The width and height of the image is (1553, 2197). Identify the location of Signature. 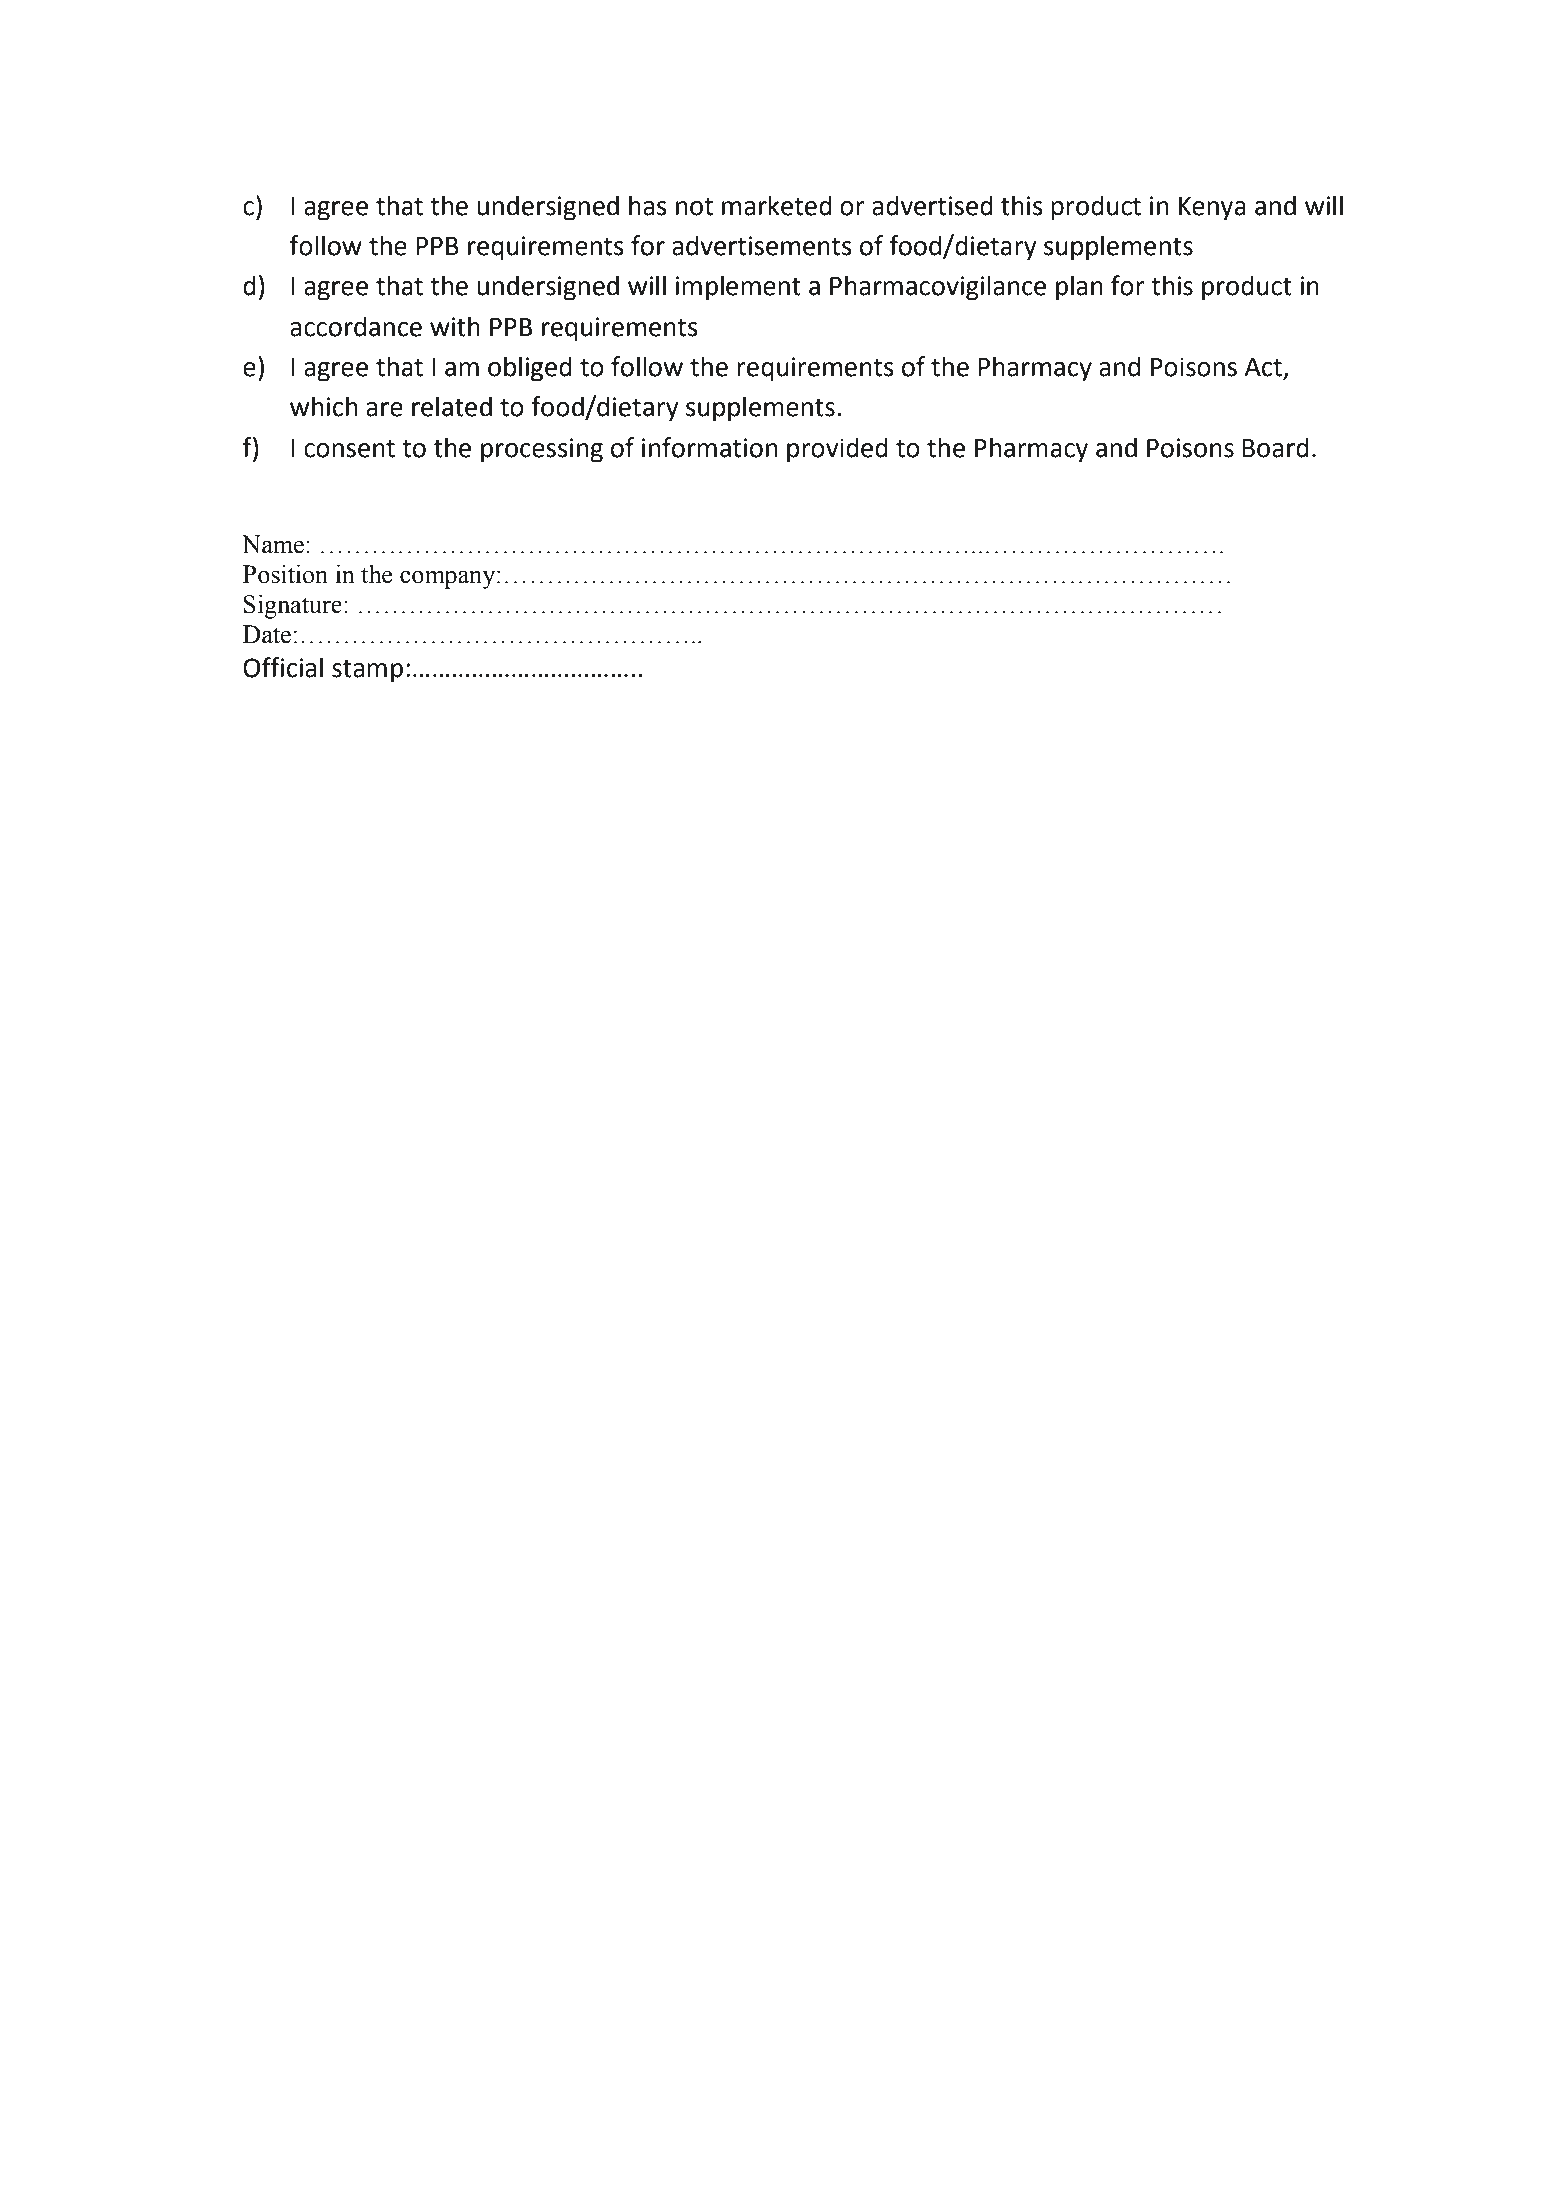
(293, 606).
